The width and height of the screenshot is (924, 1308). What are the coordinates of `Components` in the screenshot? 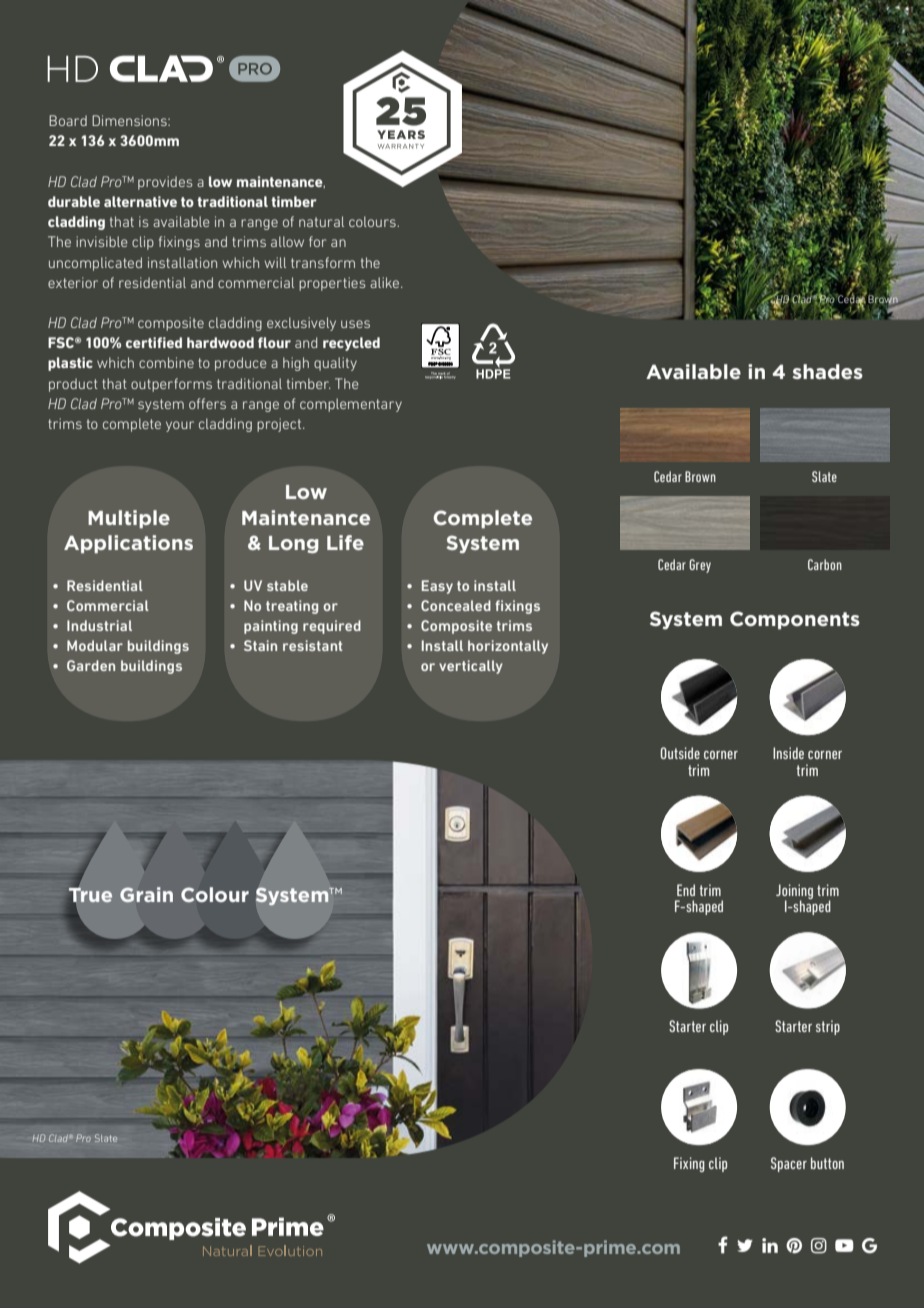 It's located at (795, 620).
